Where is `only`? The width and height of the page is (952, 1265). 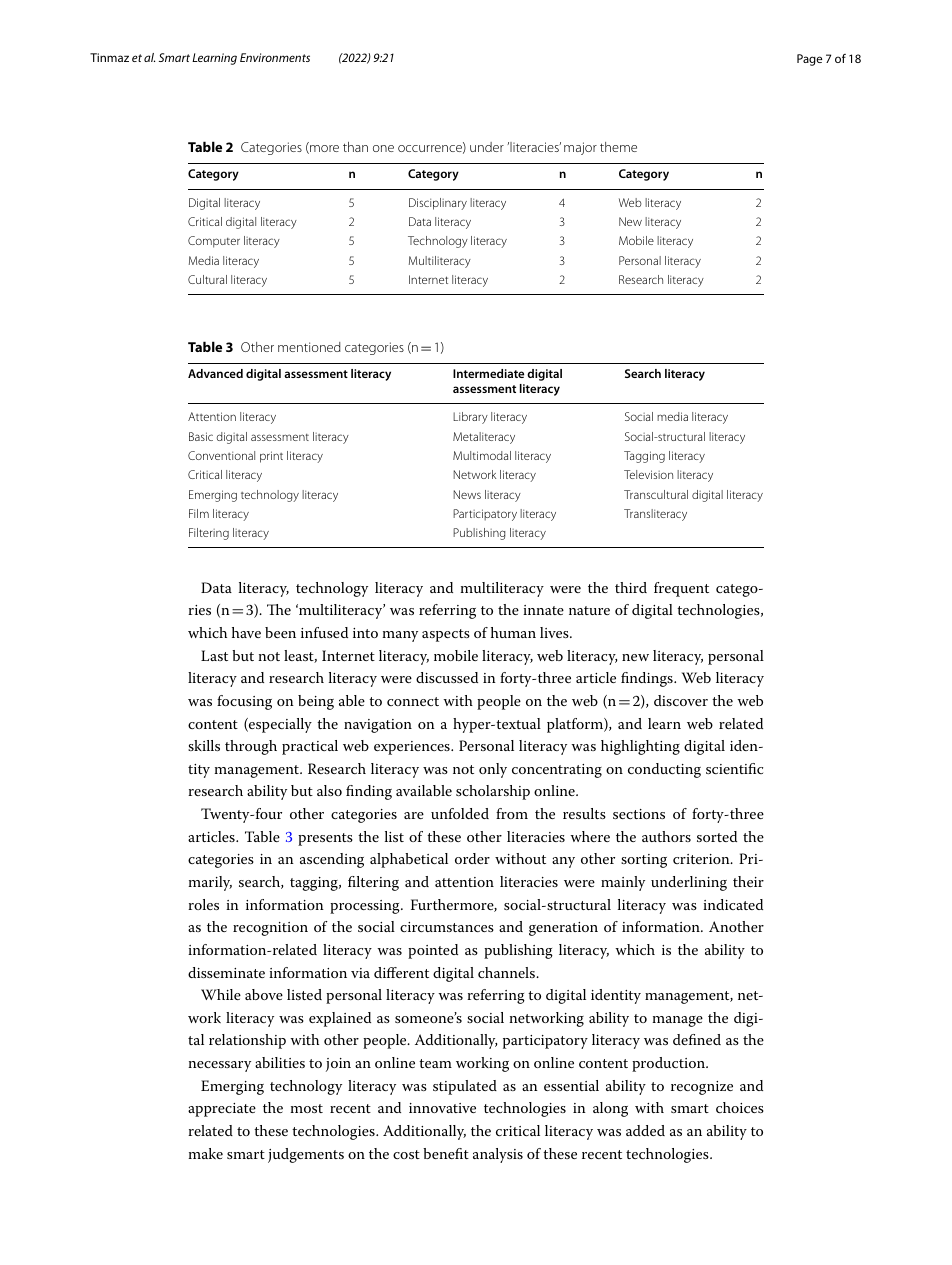 only is located at coordinates (493, 770).
